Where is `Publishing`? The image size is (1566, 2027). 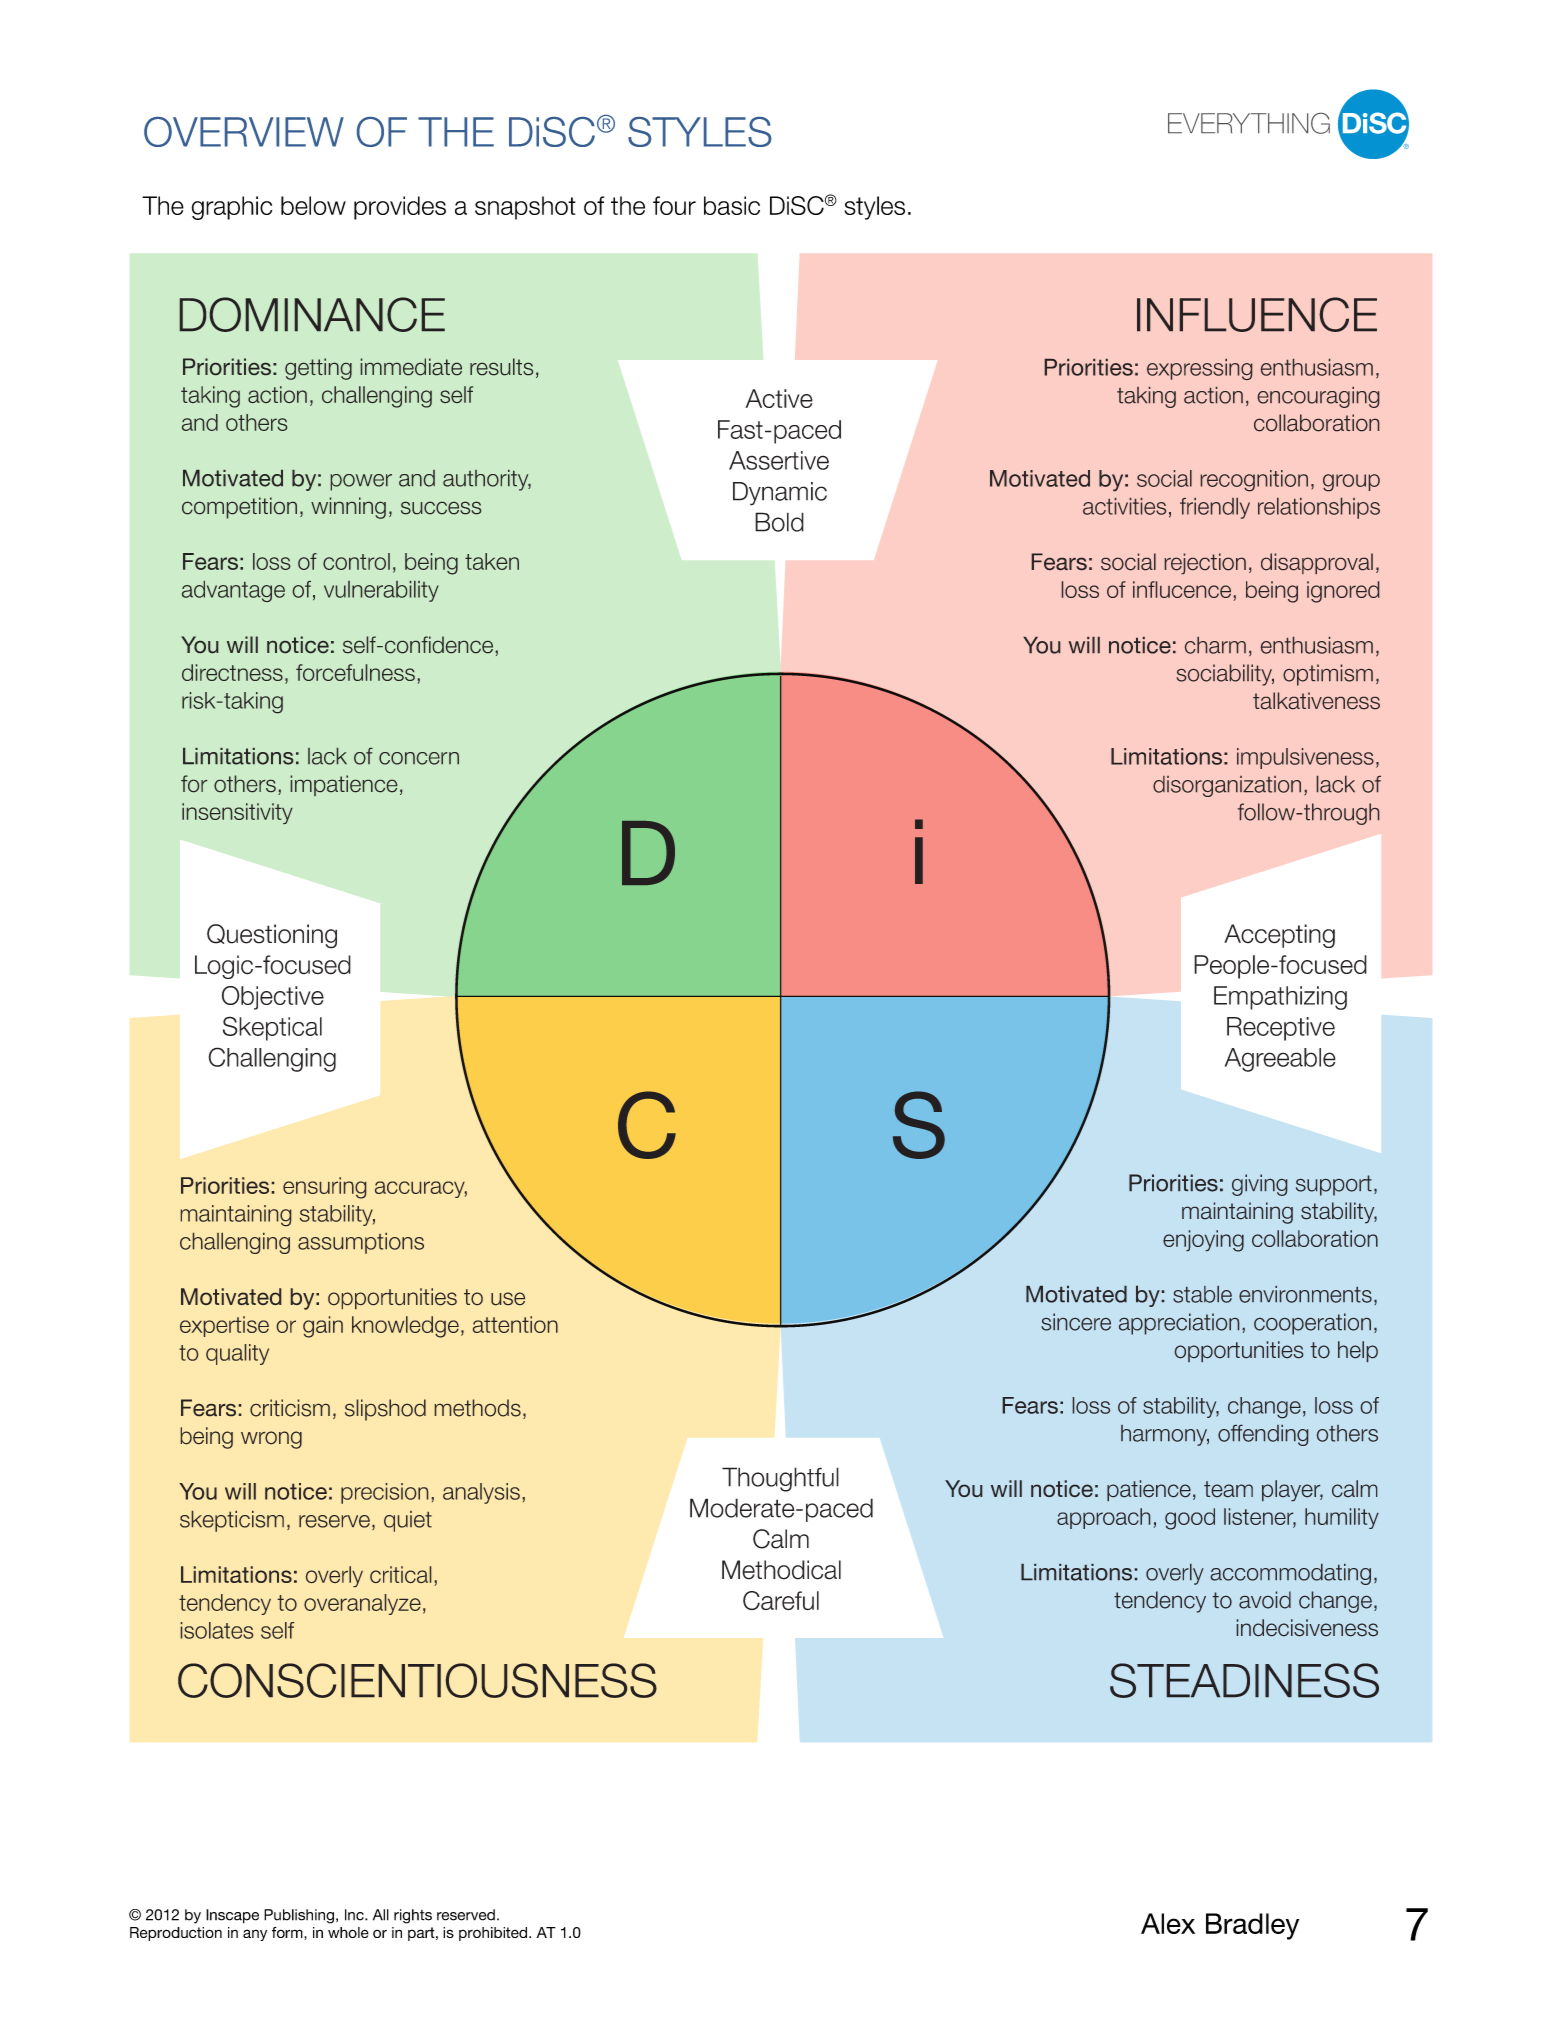 Publishing is located at coordinates (299, 1916).
